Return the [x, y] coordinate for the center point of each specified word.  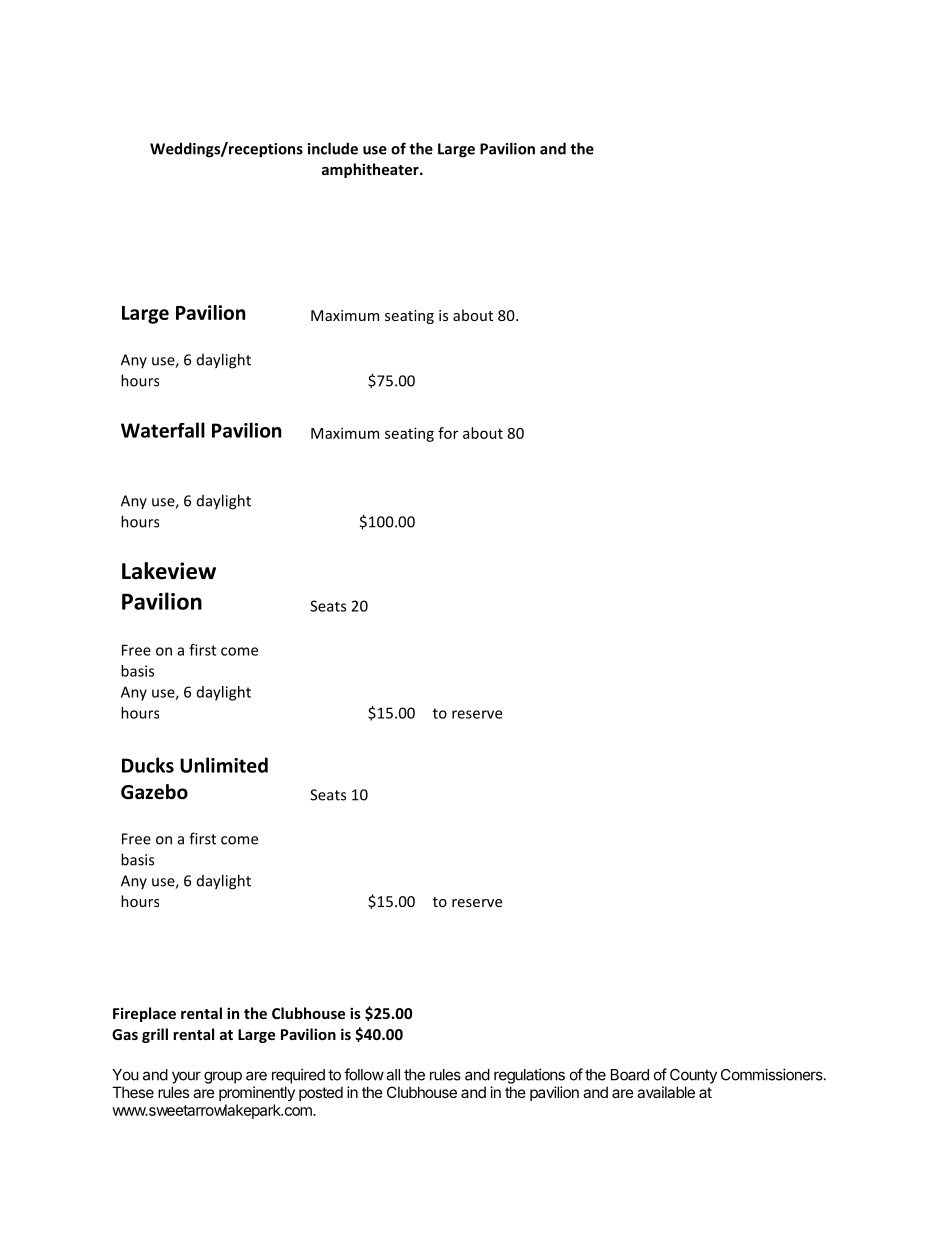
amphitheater [371, 170]
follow [364, 1074]
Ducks [148, 765]
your [186, 1077]
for [448, 433]
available [666, 1092]
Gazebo [154, 792]
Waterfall [163, 430]
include [333, 148]
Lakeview [169, 571]
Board [630, 1075]
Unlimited [224, 765]
